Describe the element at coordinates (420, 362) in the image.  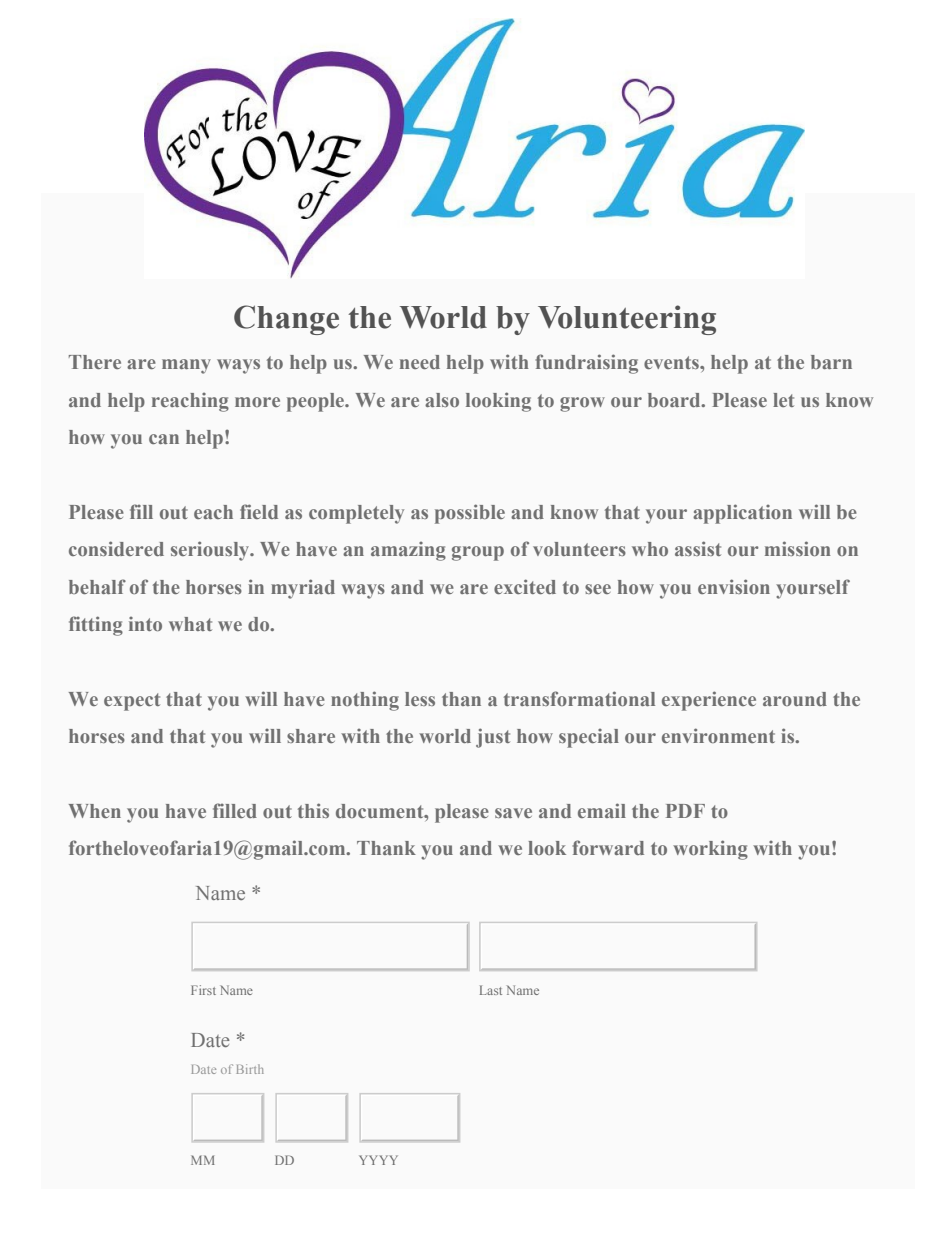
I see `need` at that location.
